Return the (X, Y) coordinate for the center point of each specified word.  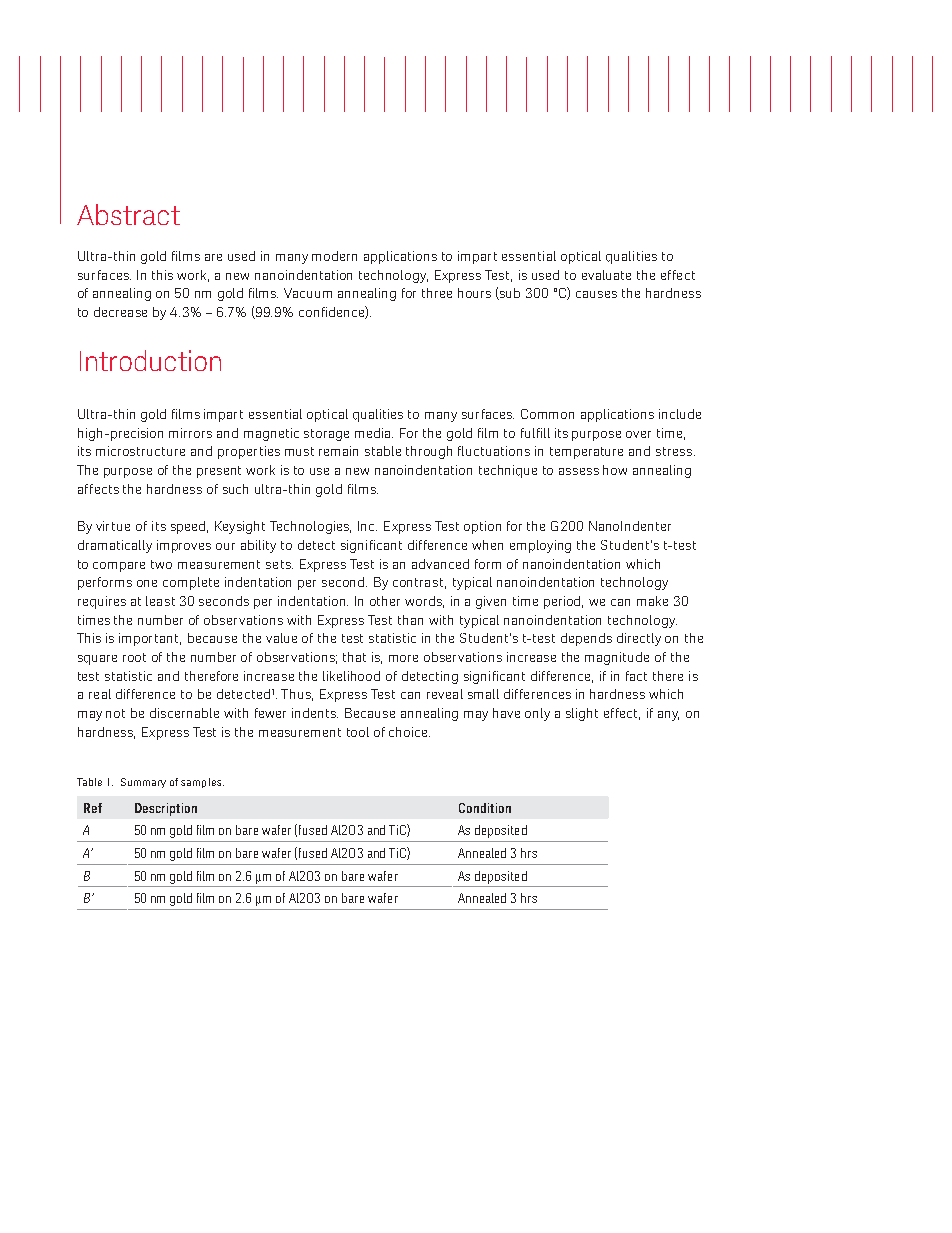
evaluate (606, 275)
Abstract (128, 214)
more (403, 658)
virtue (113, 526)
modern (334, 256)
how (615, 470)
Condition (485, 808)
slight (582, 714)
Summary (143, 783)
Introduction (150, 360)
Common (547, 414)
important (150, 639)
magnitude (617, 658)
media (374, 433)
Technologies (310, 527)
